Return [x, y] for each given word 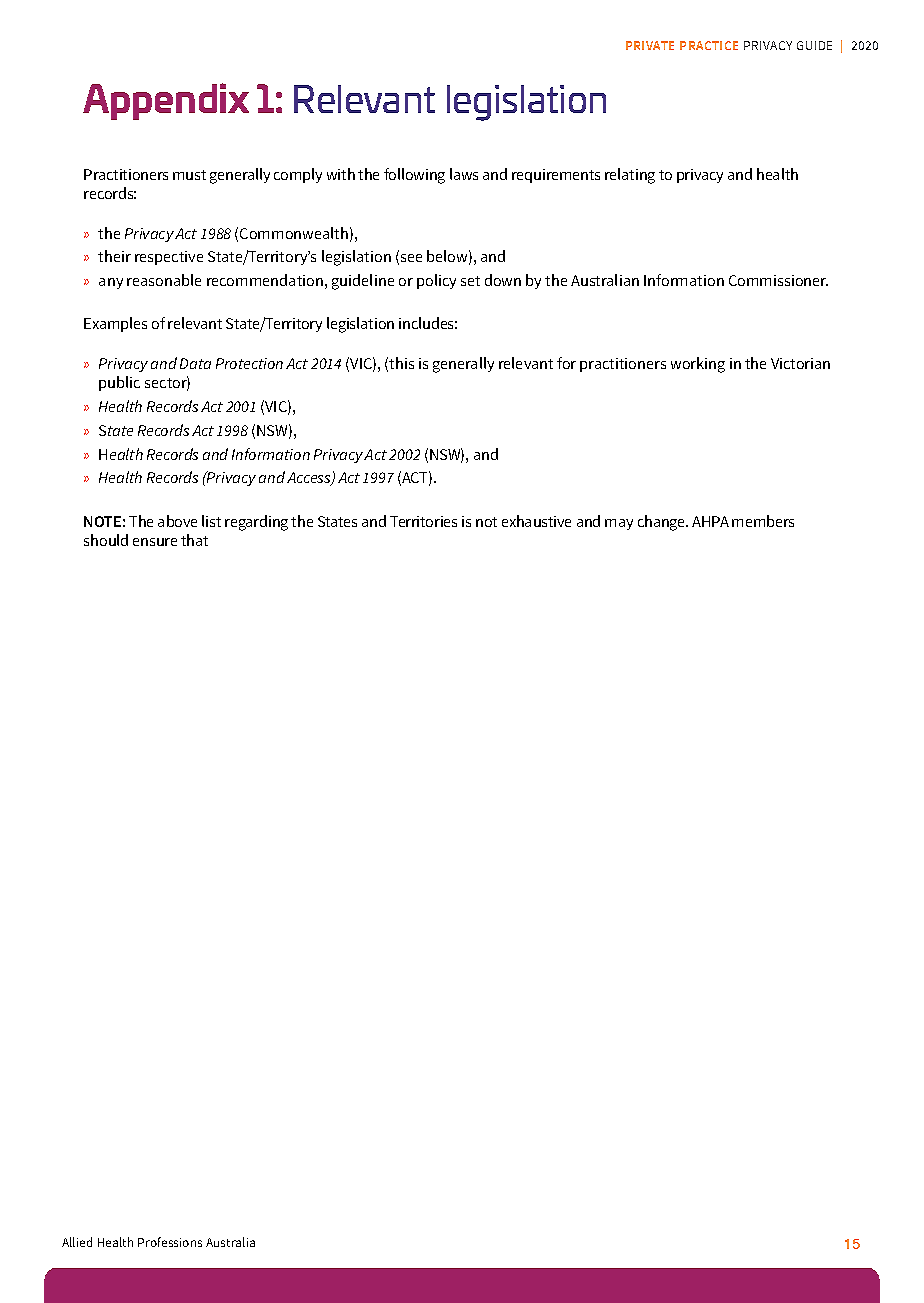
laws [464, 174]
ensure [155, 542]
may [619, 524]
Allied [77, 1242]
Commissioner [778, 280]
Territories [423, 521]
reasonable [164, 280]
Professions [170, 1242]
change [663, 523]
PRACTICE [709, 45]
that [194, 540]
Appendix [166, 101]
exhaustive [536, 521]
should [106, 540]
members [763, 521]
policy [436, 281]
